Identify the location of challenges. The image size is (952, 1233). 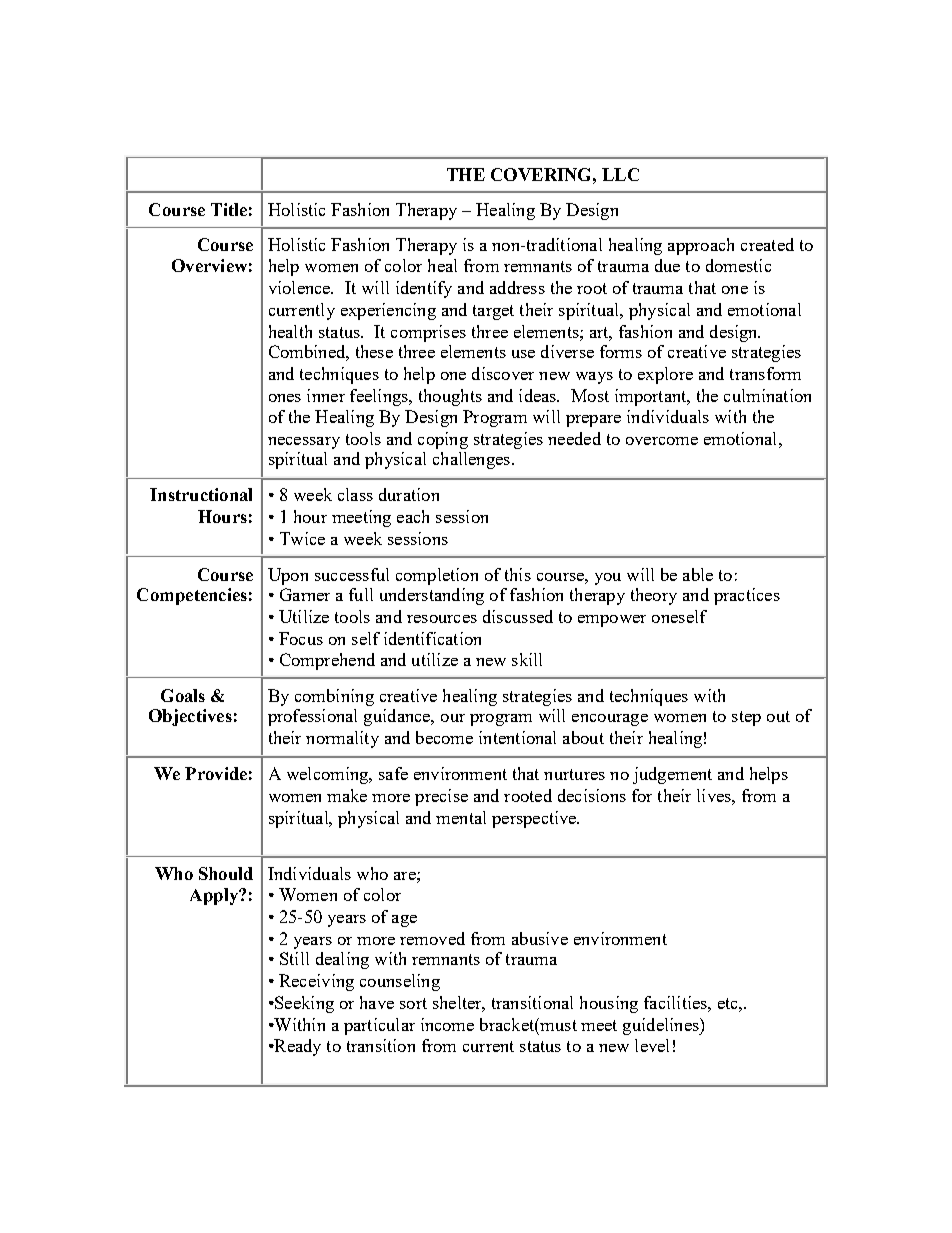
(471, 460).
